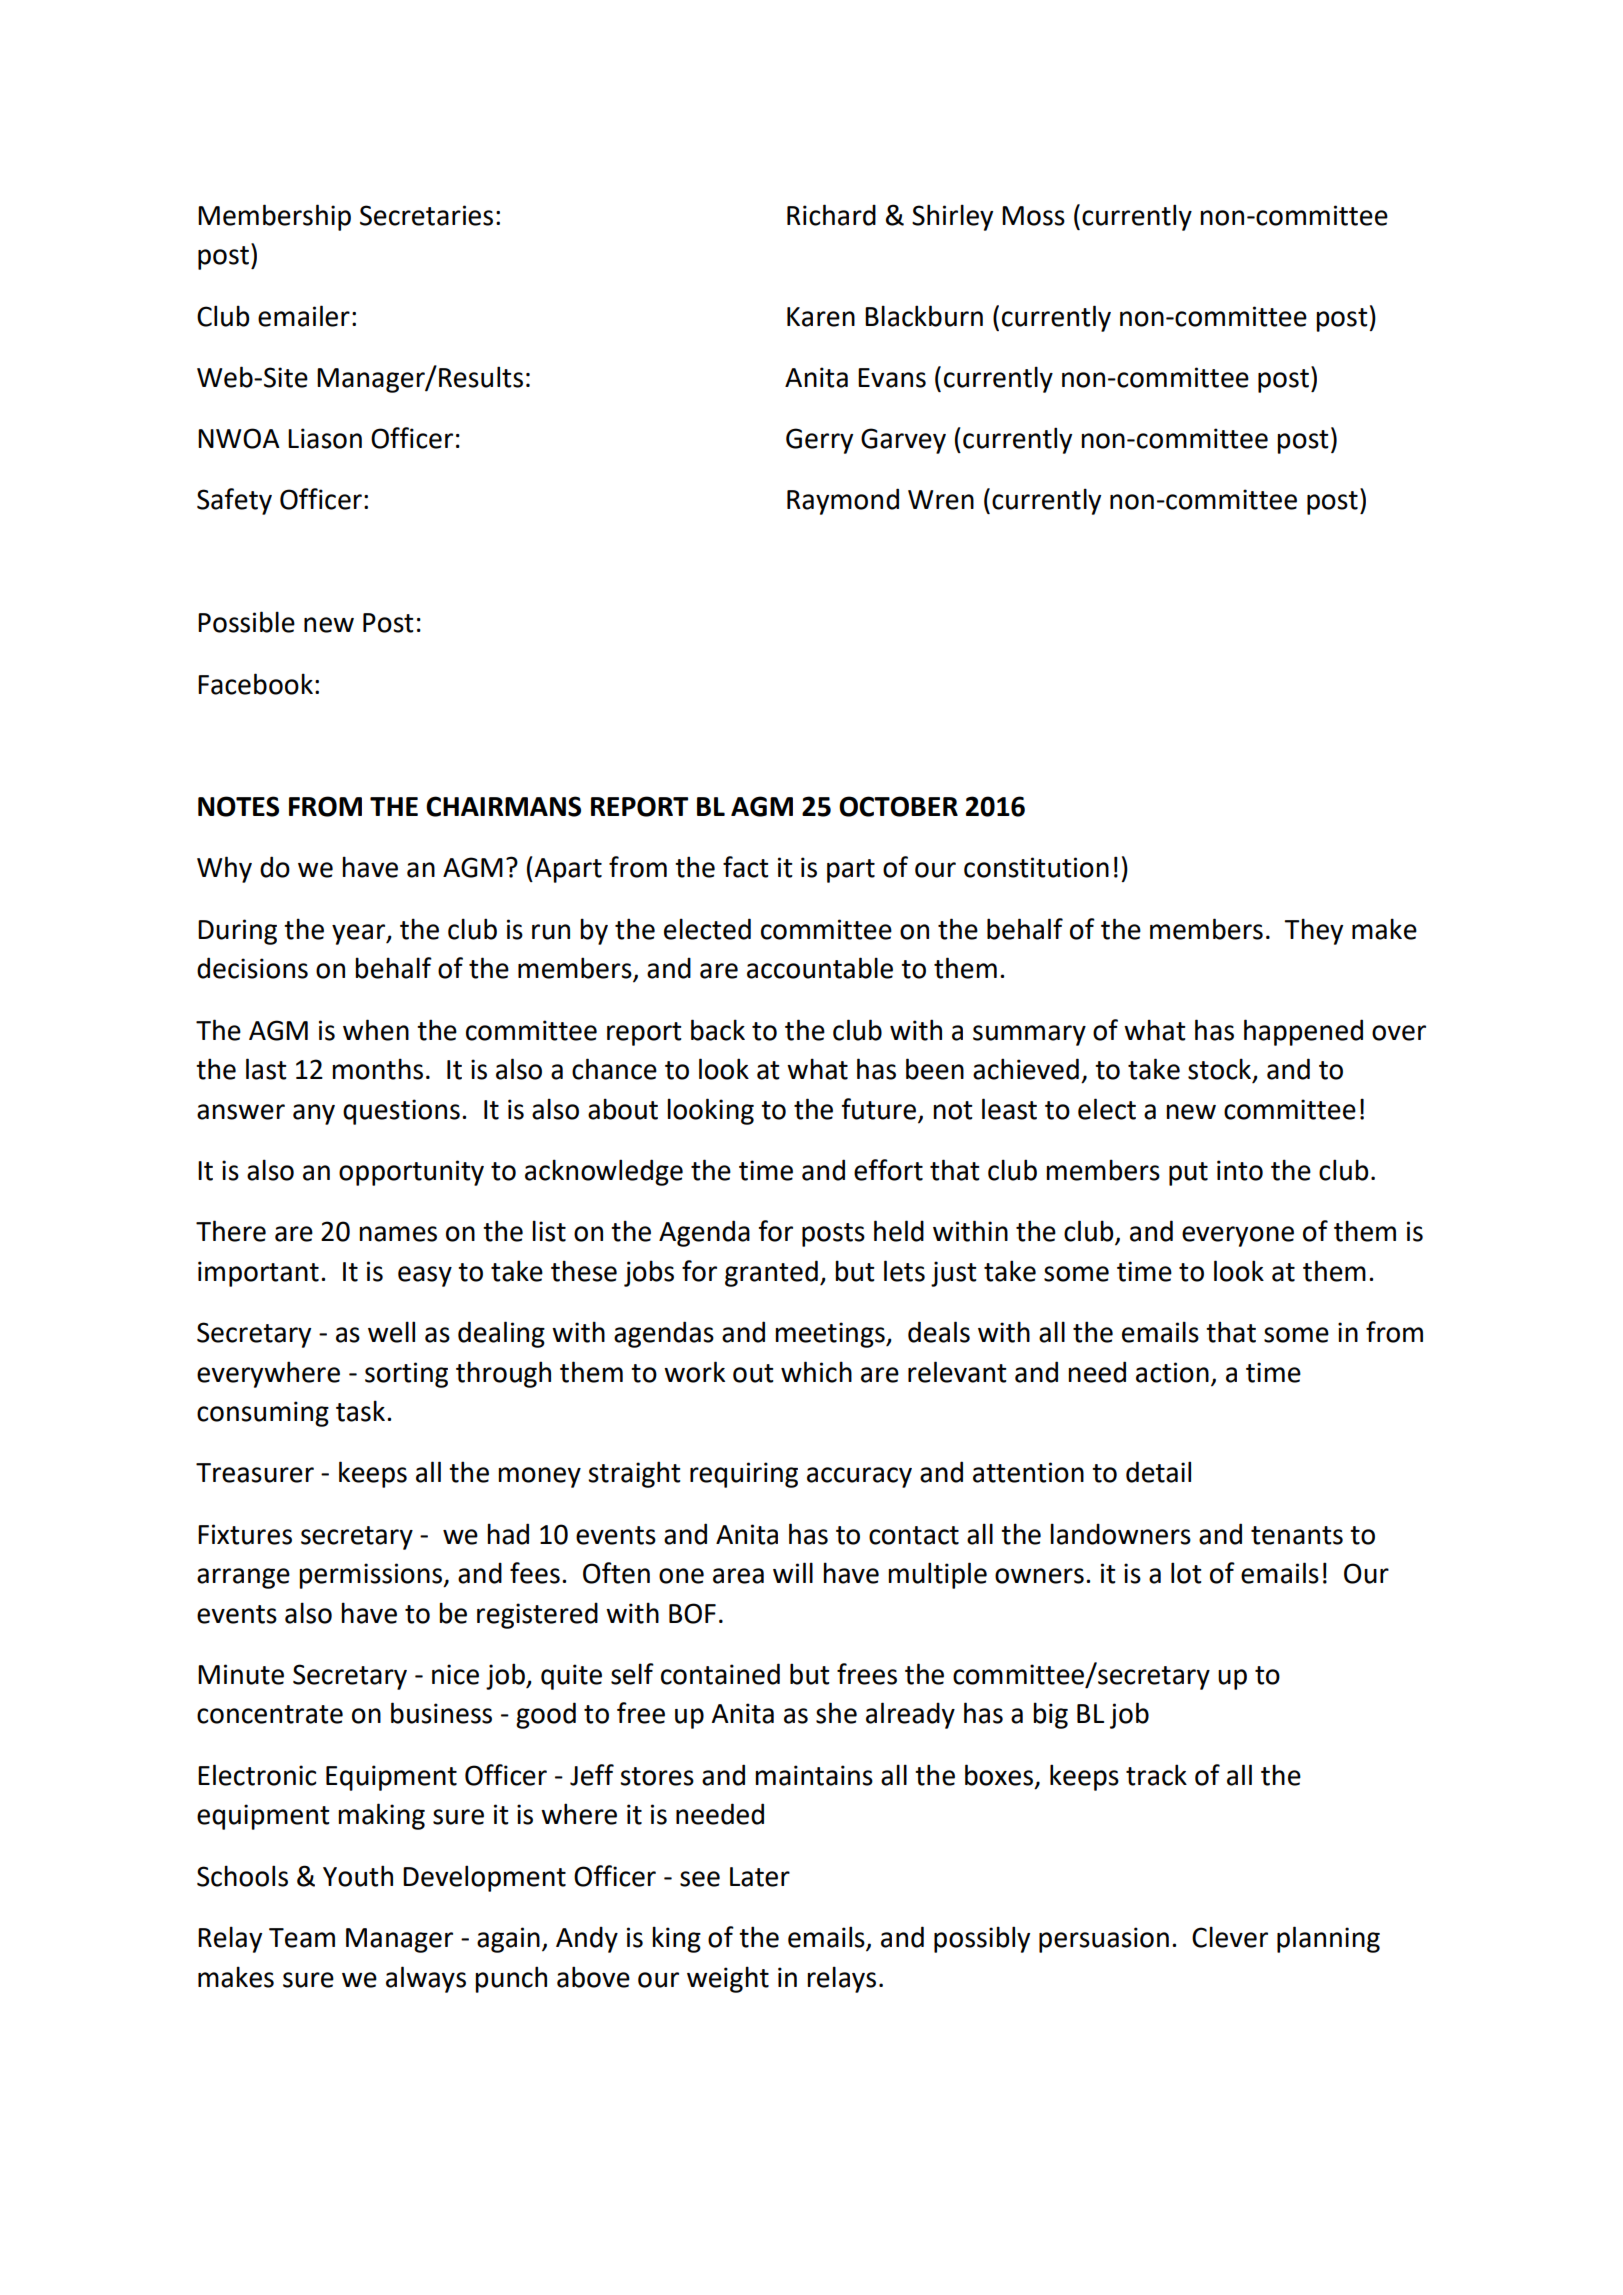 The width and height of the screenshot is (1623, 2295). I want to click on permissions, so click(372, 1576).
